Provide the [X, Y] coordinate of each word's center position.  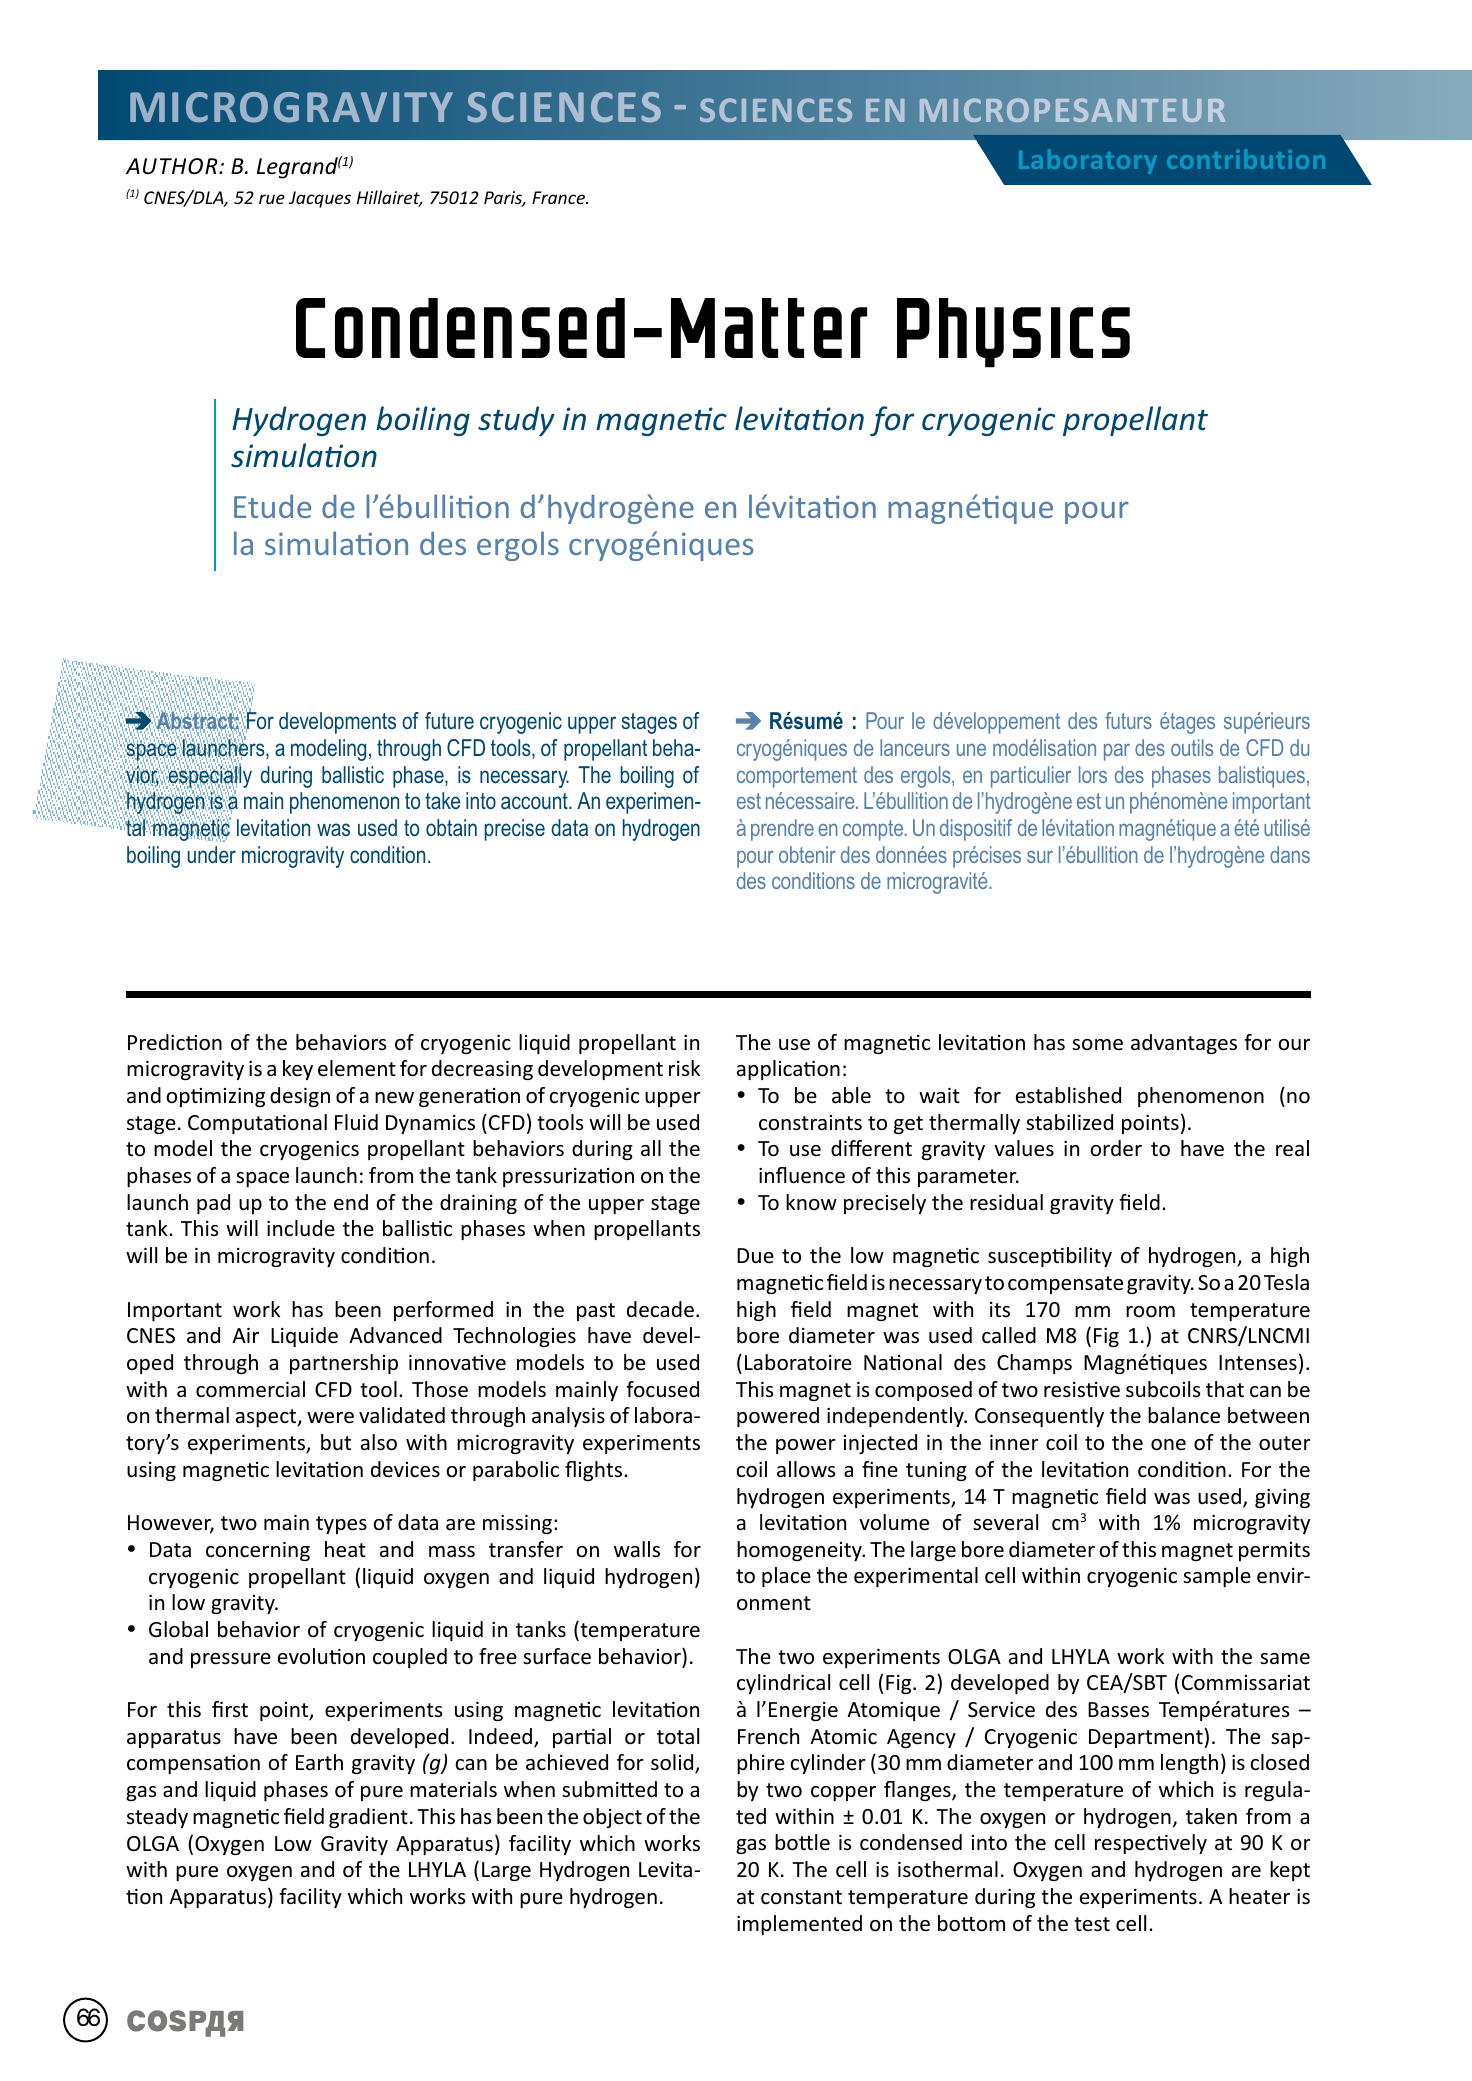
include [301, 1228]
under [212, 854]
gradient [368, 1818]
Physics [1013, 333]
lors [1093, 774]
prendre [782, 830]
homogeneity [800, 1551]
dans [1290, 854]
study [516, 421]
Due [755, 1256]
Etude [272, 506]
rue [272, 199]
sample [1217, 1577]
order [1116, 1148]
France [559, 197]
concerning [258, 1551]
